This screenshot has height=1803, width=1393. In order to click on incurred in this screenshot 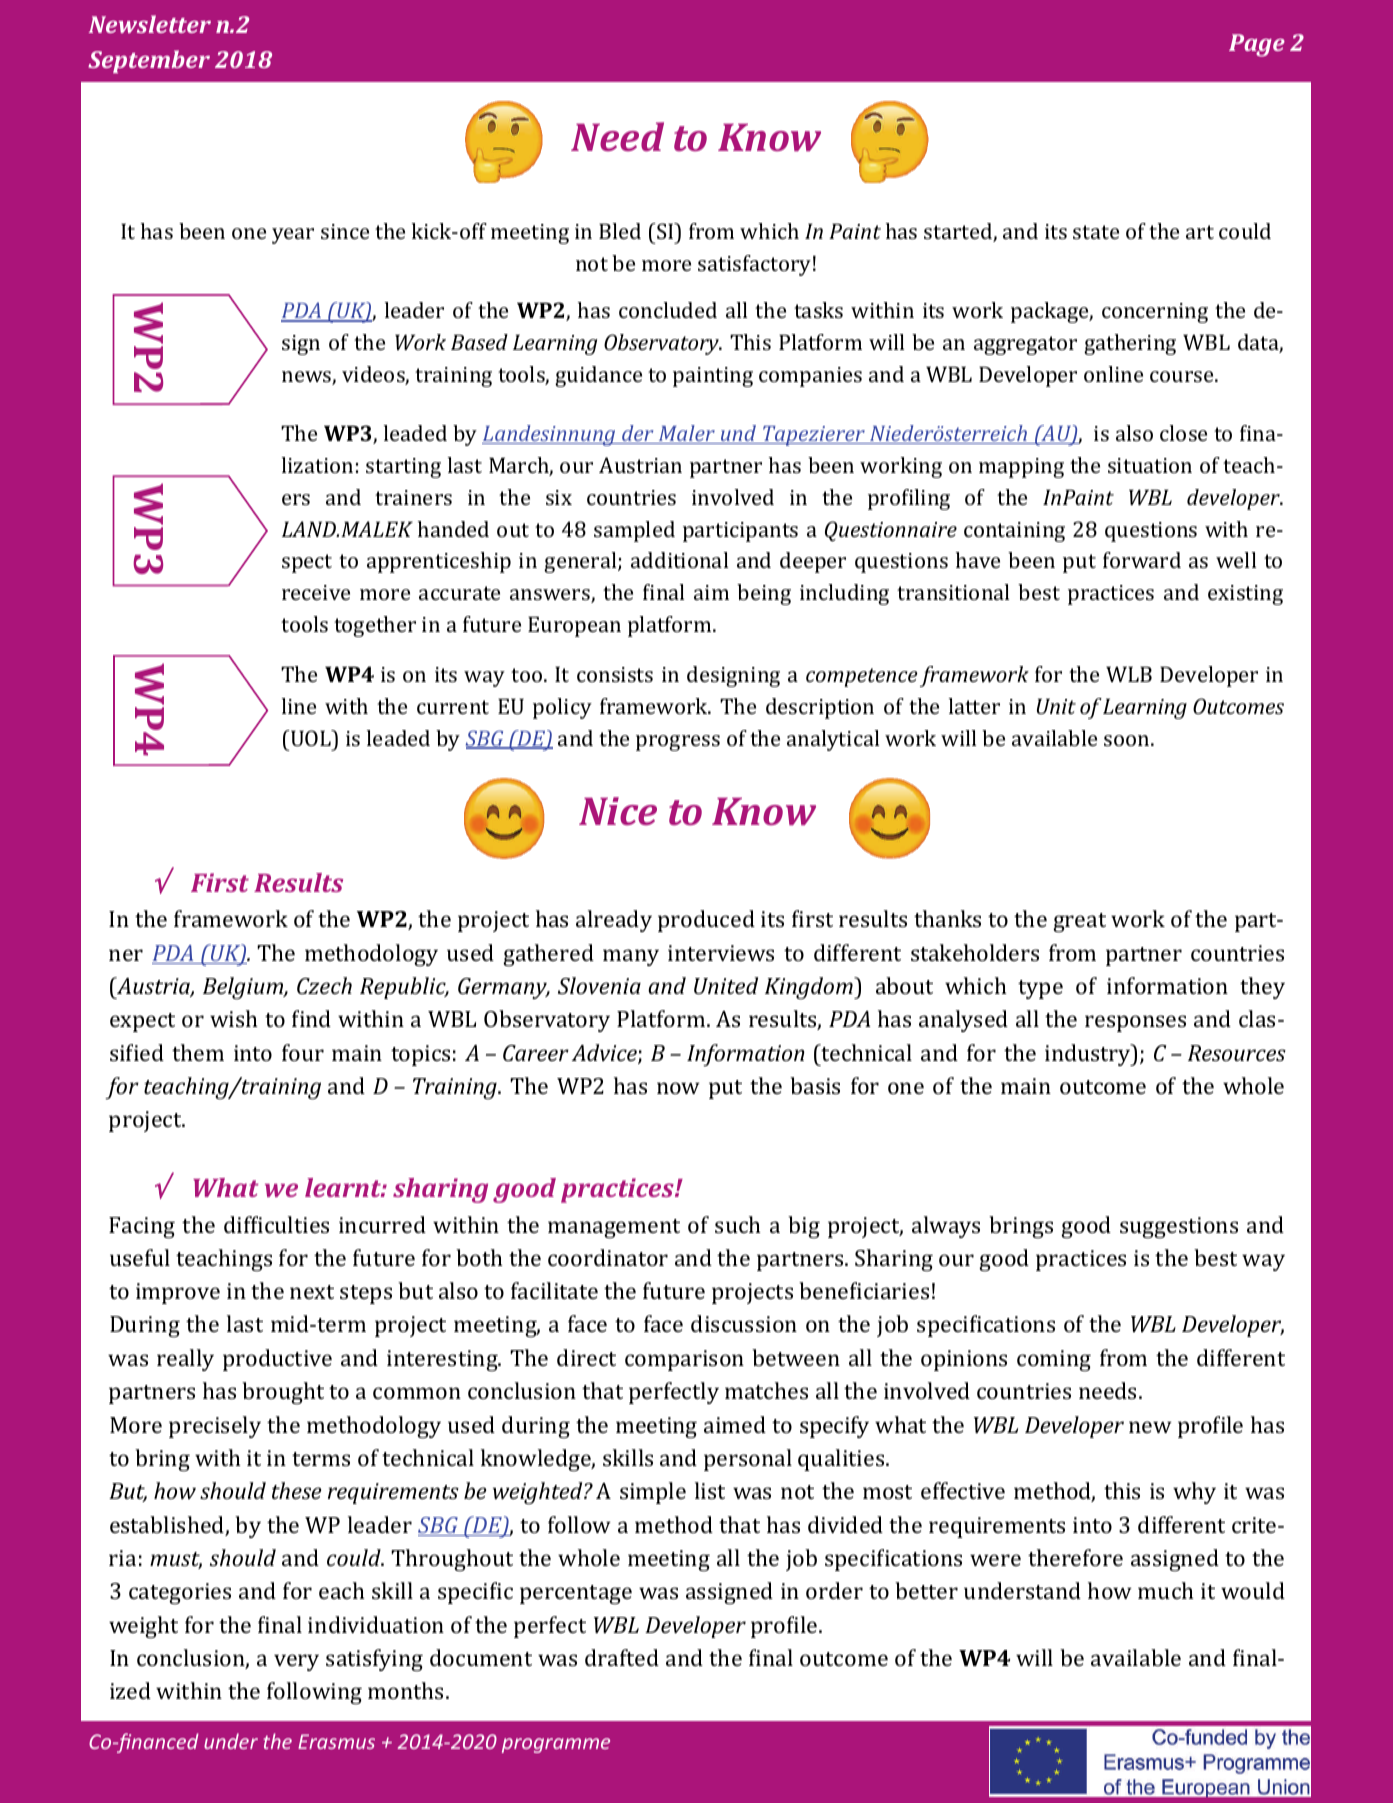, I will do `click(382, 1224)`.
